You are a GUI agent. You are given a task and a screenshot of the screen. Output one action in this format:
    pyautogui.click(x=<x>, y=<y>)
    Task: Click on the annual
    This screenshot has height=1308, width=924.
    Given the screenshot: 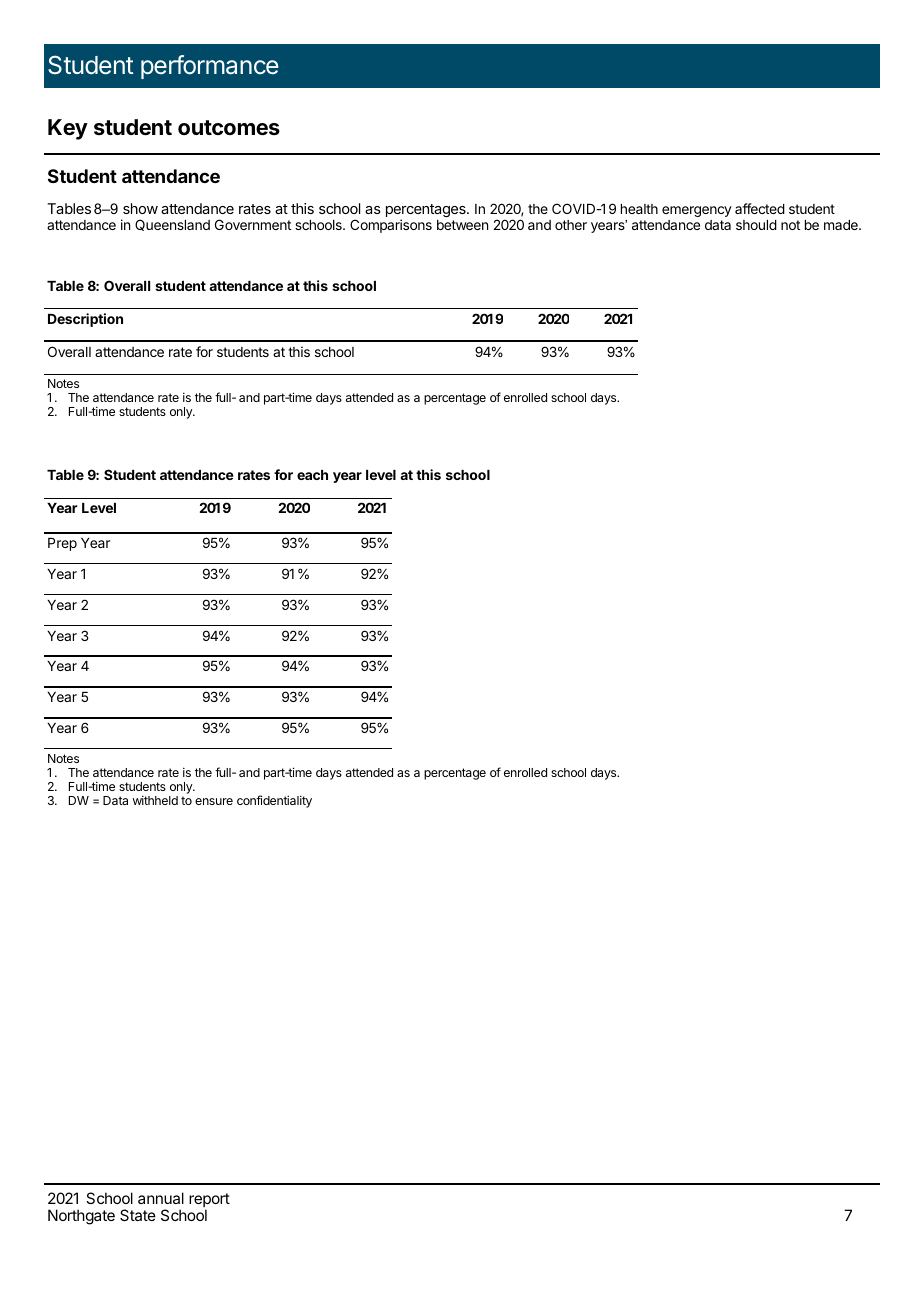 What is the action you would take?
    pyautogui.click(x=161, y=1198)
